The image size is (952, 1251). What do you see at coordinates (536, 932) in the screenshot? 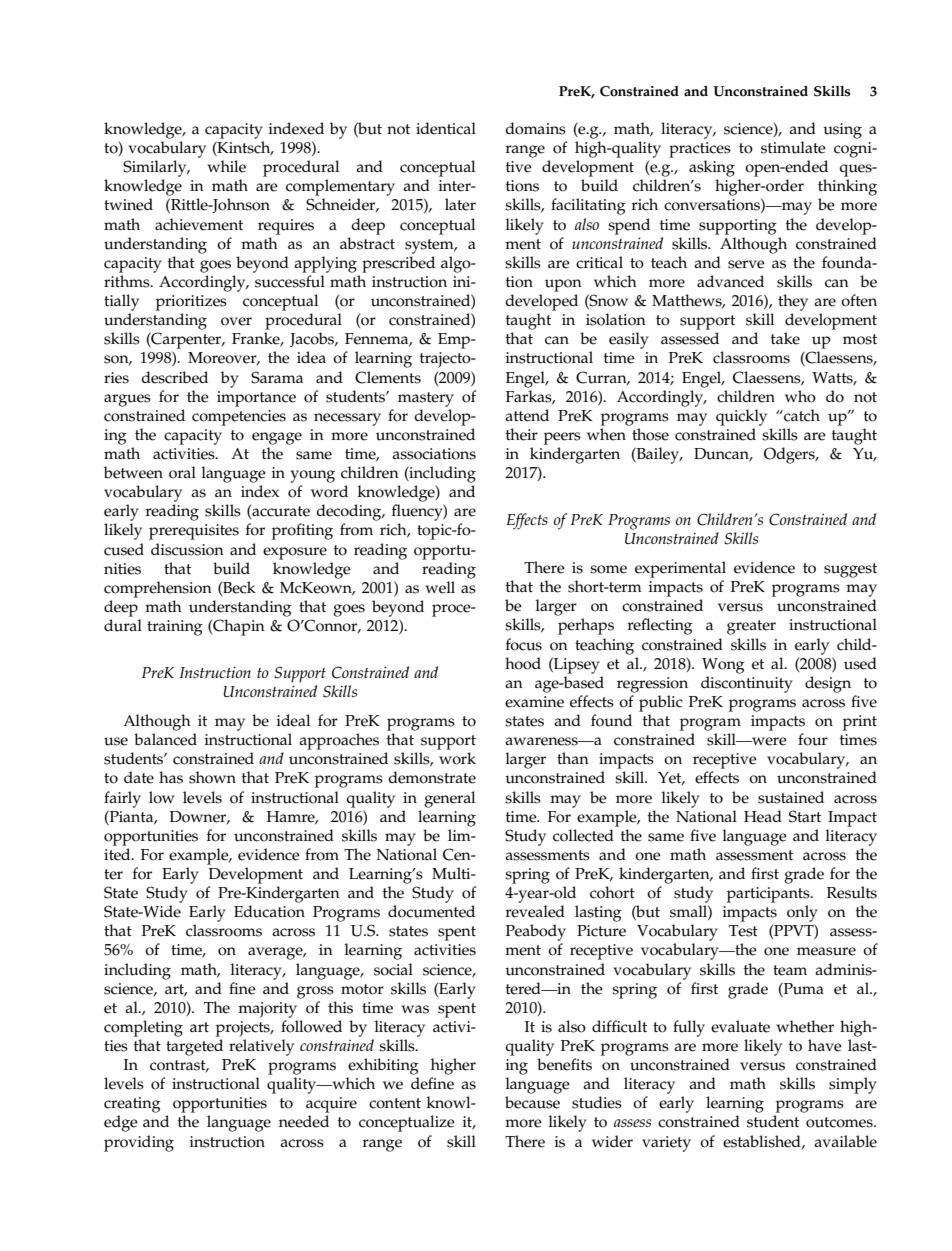
I see `Peabody` at bounding box center [536, 932].
